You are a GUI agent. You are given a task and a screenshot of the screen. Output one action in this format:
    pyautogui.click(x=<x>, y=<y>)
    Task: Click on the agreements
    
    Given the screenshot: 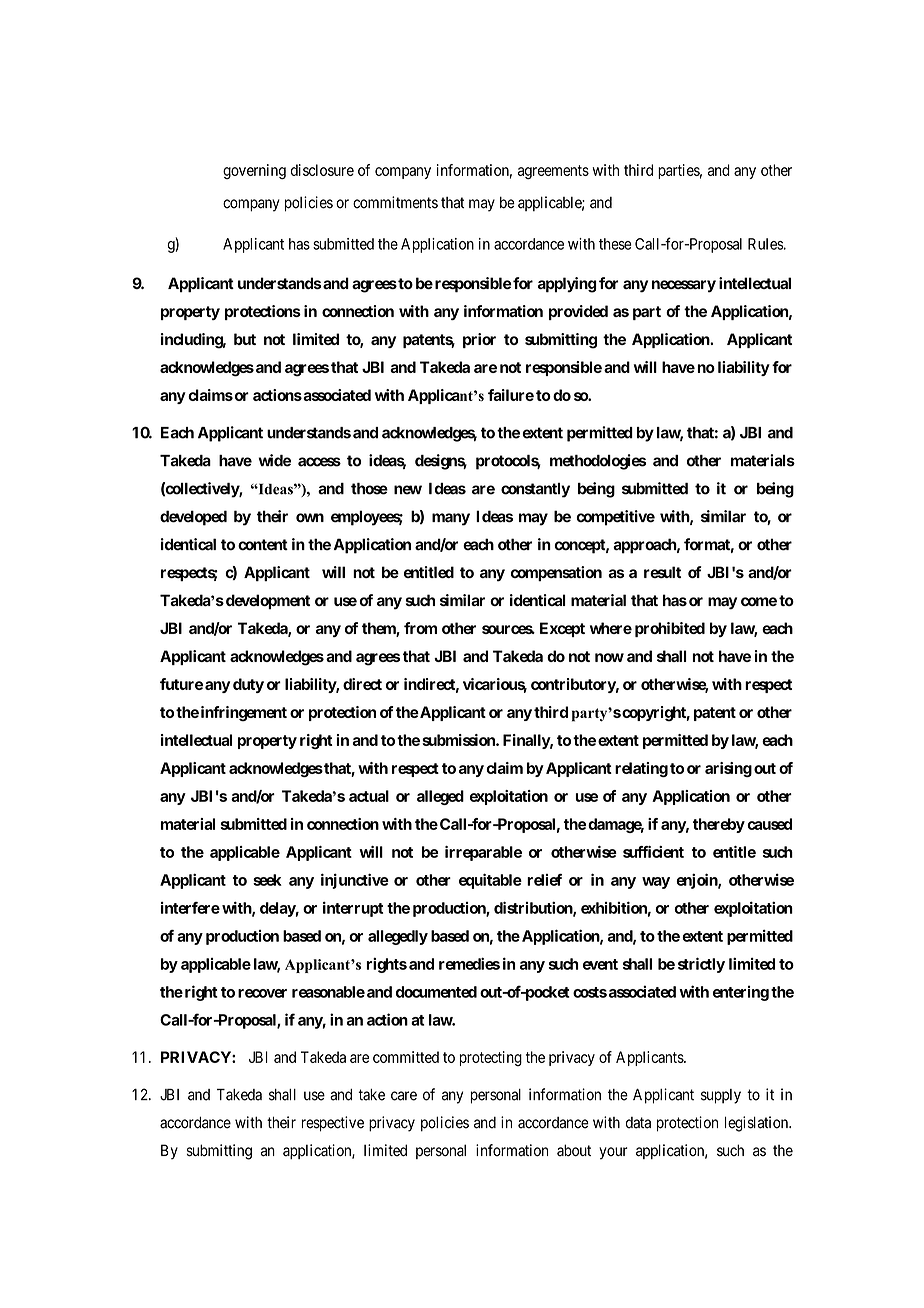 What is the action you would take?
    pyautogui.click(x=553, y=172)
